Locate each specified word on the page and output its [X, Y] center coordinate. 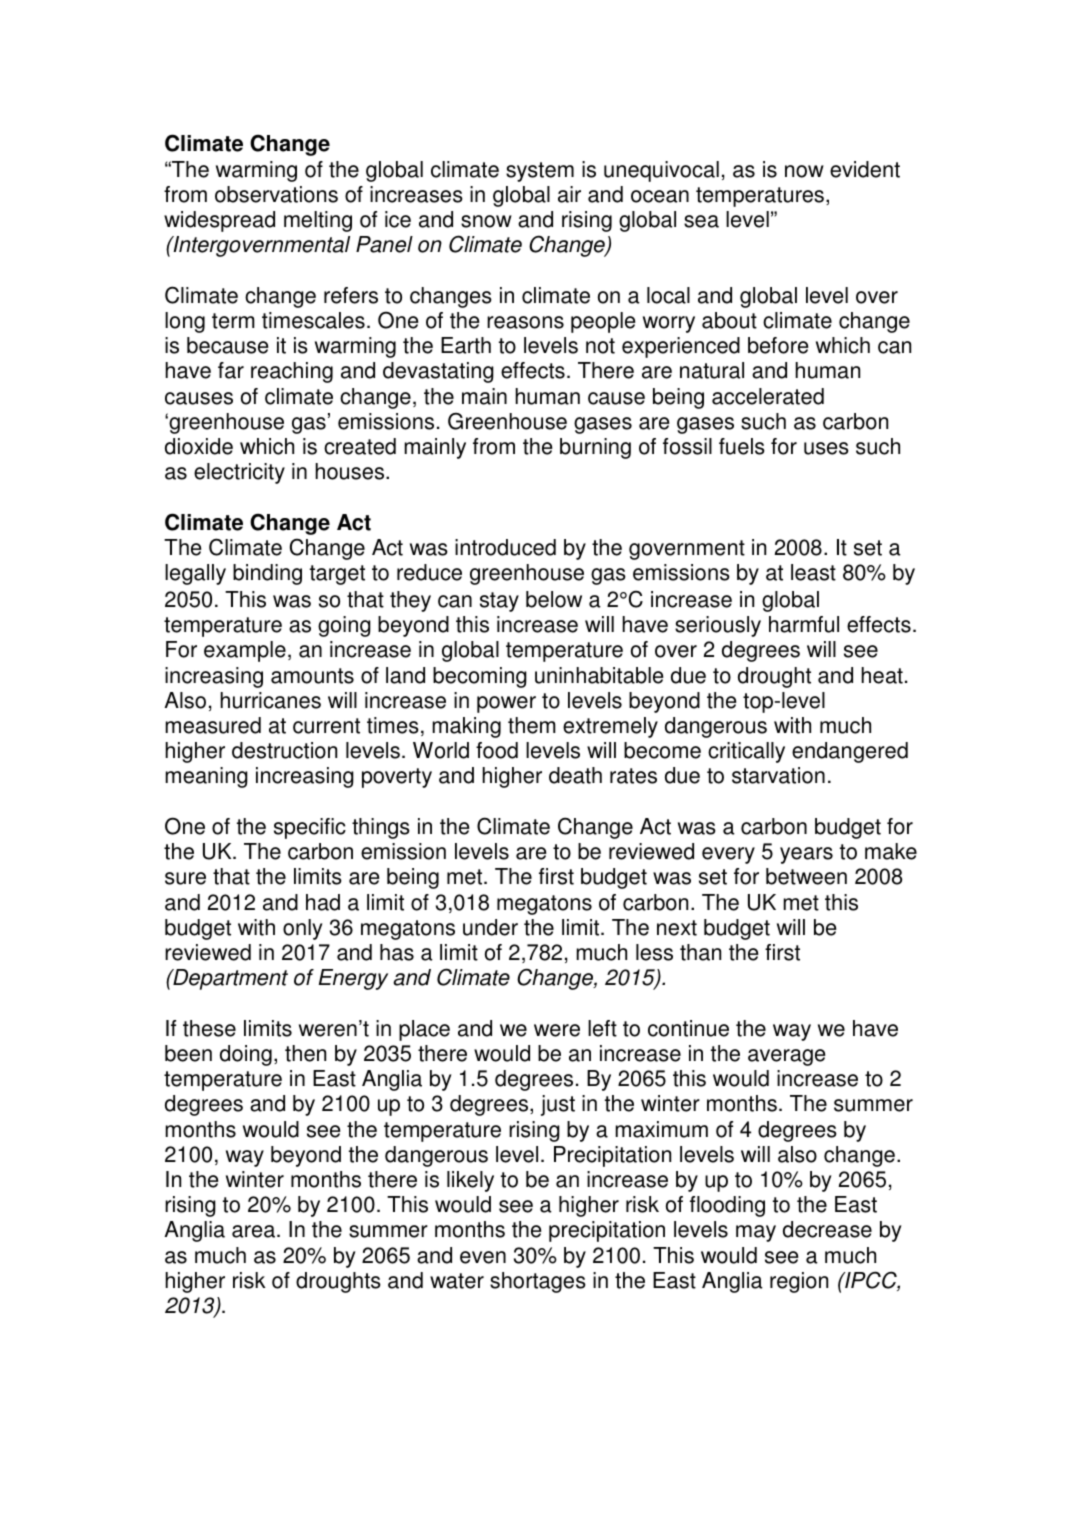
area [253, 1231]
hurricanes [270, 700]
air [569, 194]
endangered [850, 752]
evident [865, 169]
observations [276, 194]
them [532, 725]
